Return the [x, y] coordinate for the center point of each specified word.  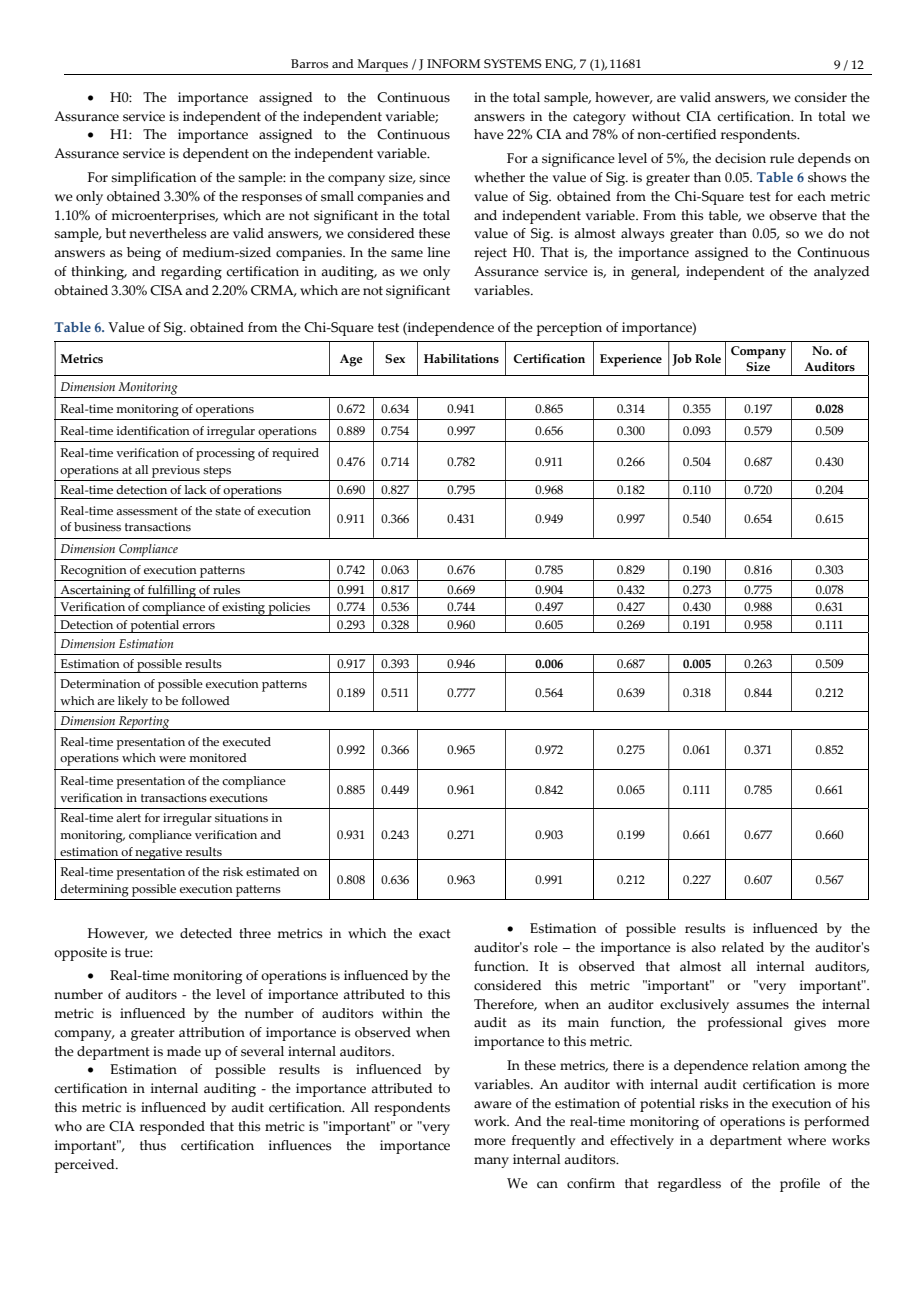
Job [682, 360]
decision [740, 158]
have [489, 134]
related [743, 947]
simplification [153, 179]
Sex [395, 358]
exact [435, 934]
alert [128, 817]
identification [153, 430]
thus [153, 1145]
